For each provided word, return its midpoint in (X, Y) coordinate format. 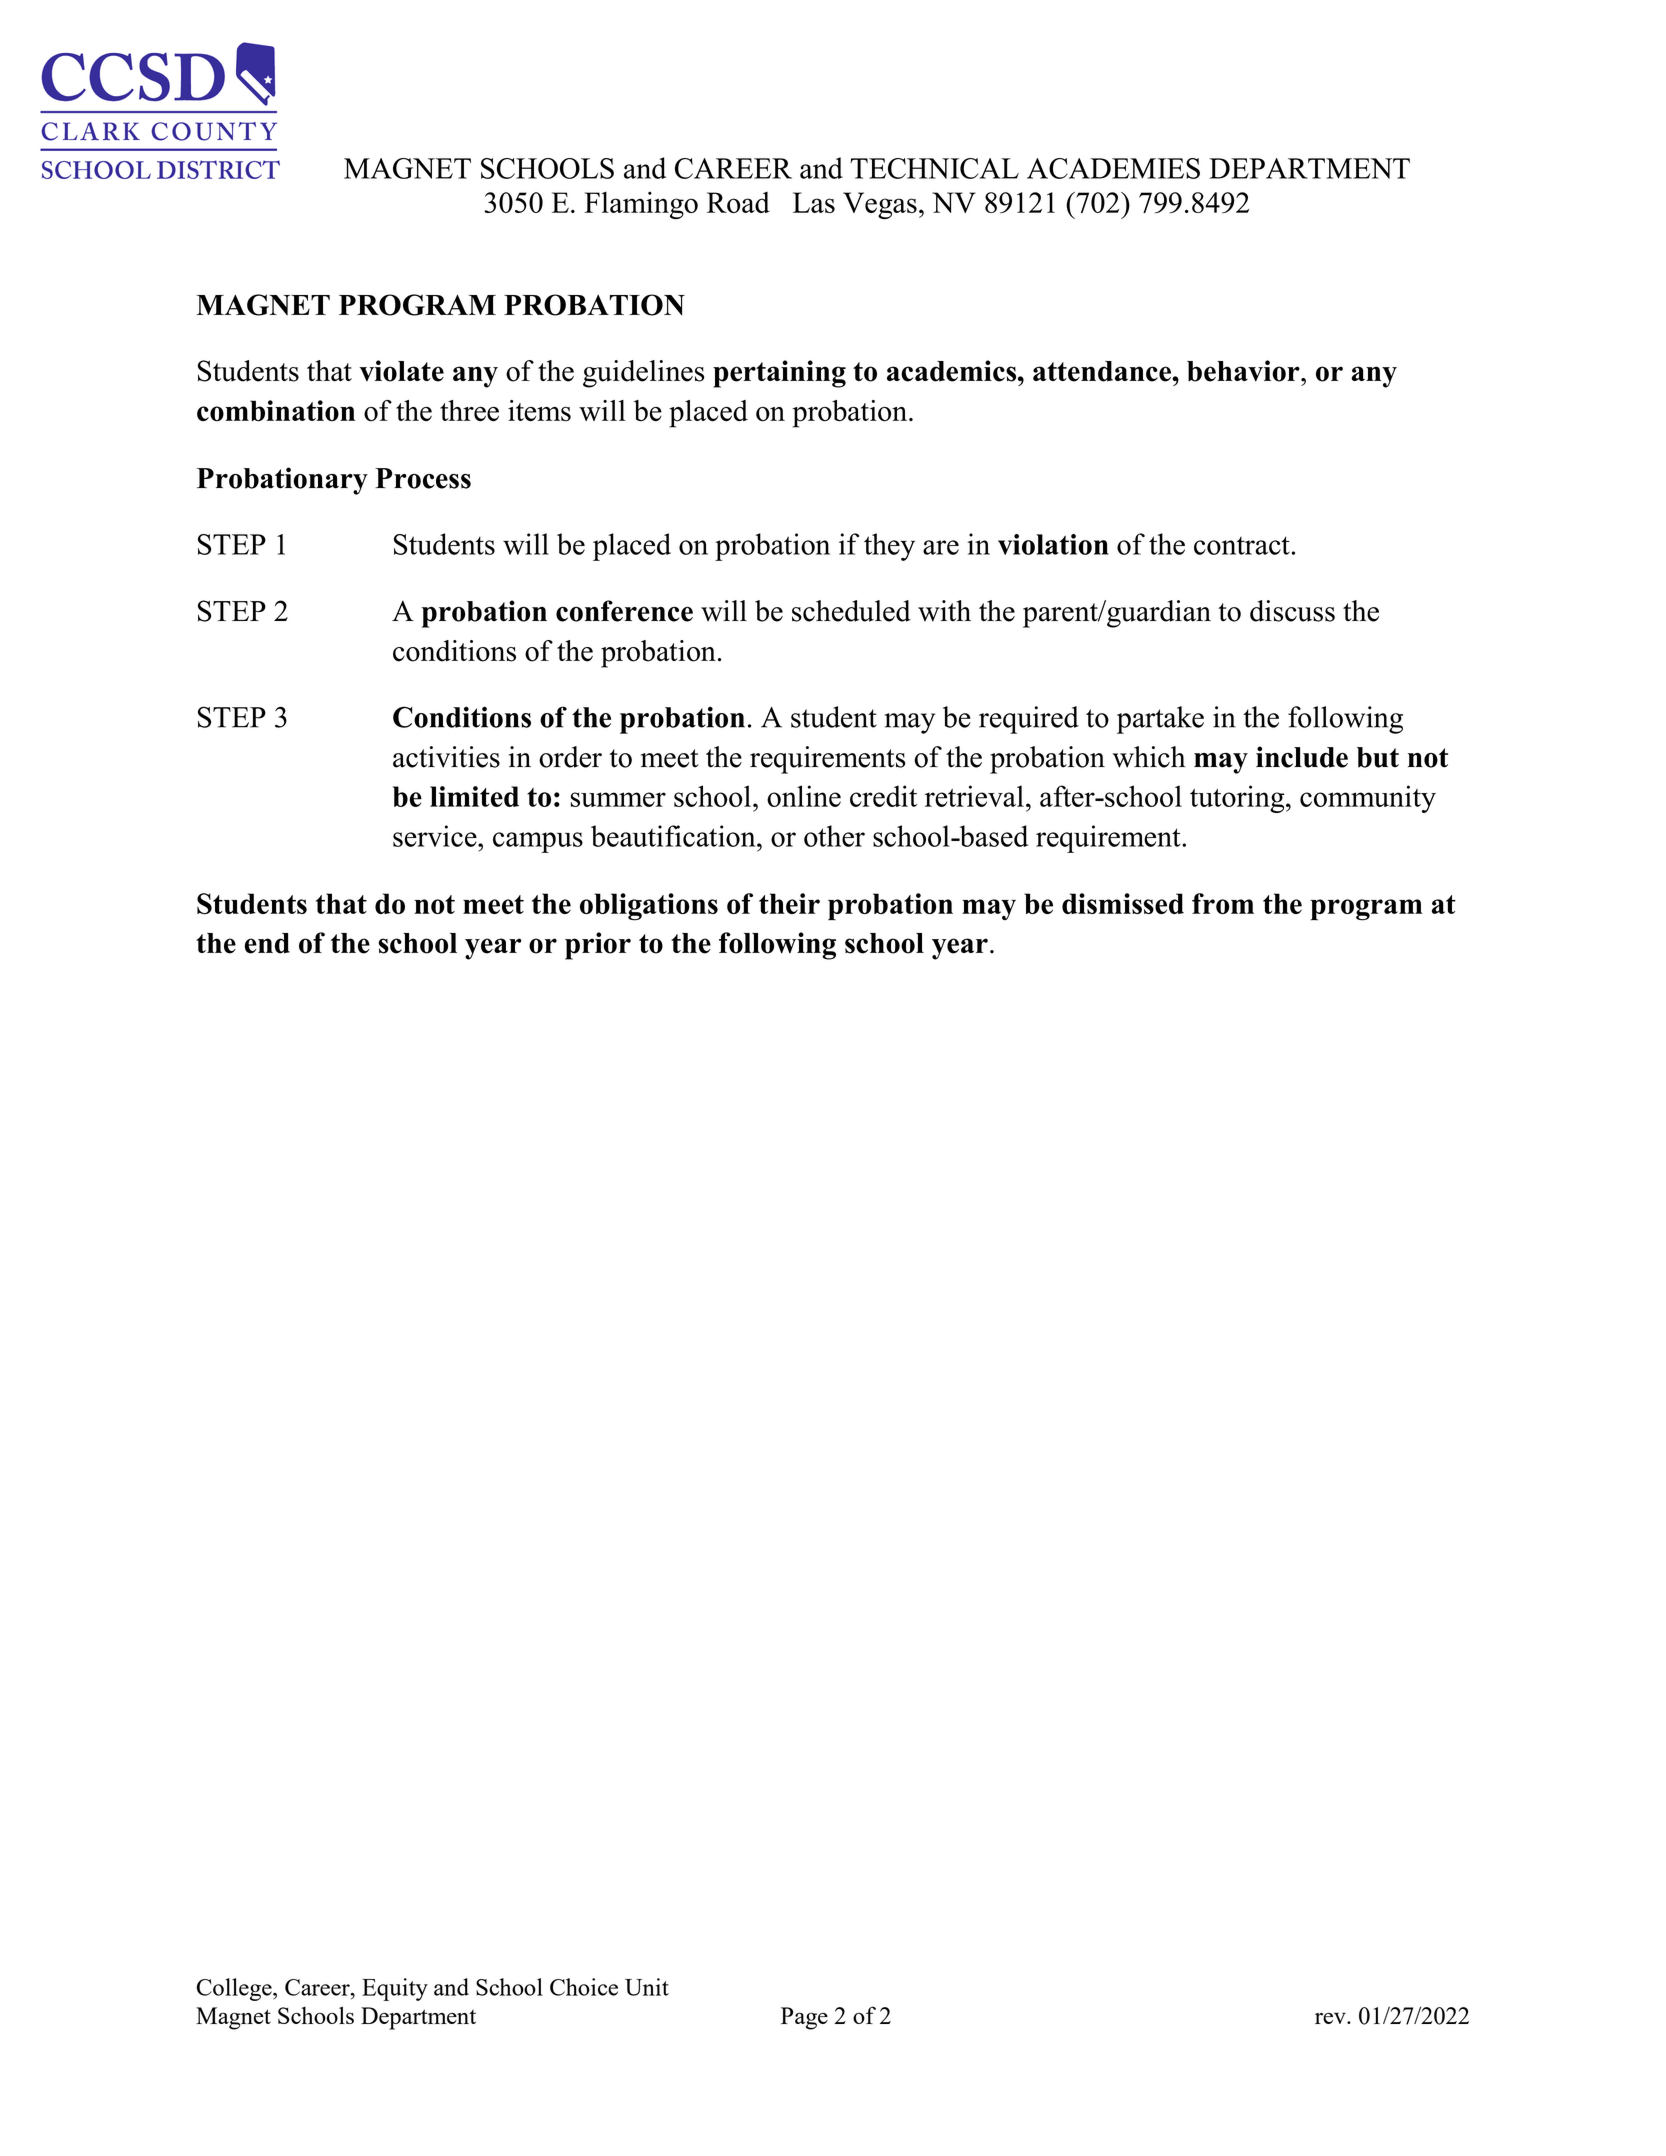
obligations (649, 907)
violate (401, 371)
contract (1242, 545)
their (789, 903)
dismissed (1123, 903)
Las (814, 202)
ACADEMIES (1113, 168)
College (235, 1989)
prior (598, 946)
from (1223, 903)
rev (1331, 2018)
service (436, 836)
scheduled (851, 611)
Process (423, 478)
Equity (395, 1989)
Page (804, 2018)
